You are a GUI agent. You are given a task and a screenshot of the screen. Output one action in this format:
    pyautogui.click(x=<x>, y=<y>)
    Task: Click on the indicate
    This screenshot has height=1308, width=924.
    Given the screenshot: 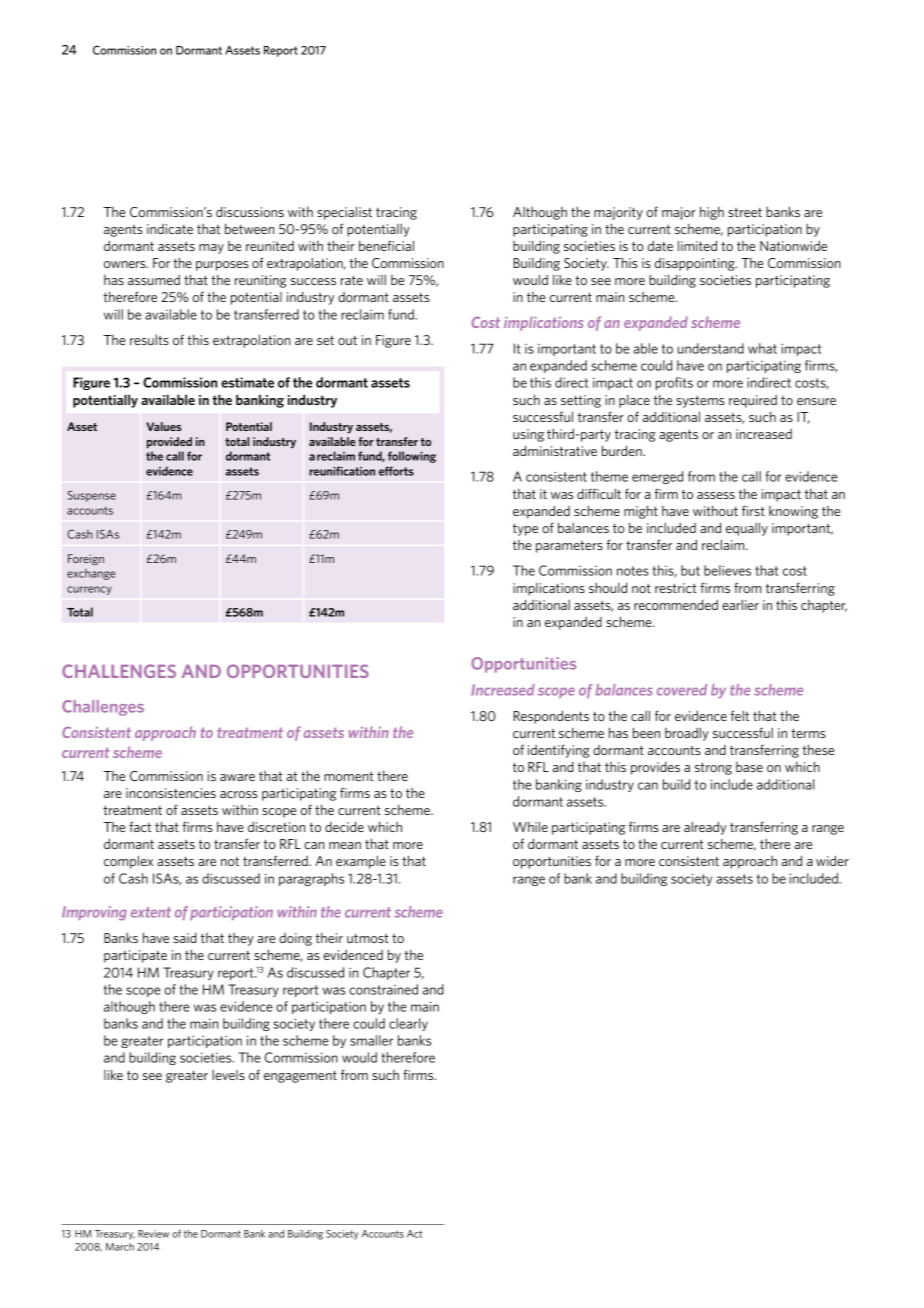 What is the action you would take?
    pyautogui.click(x=170, y=229)
